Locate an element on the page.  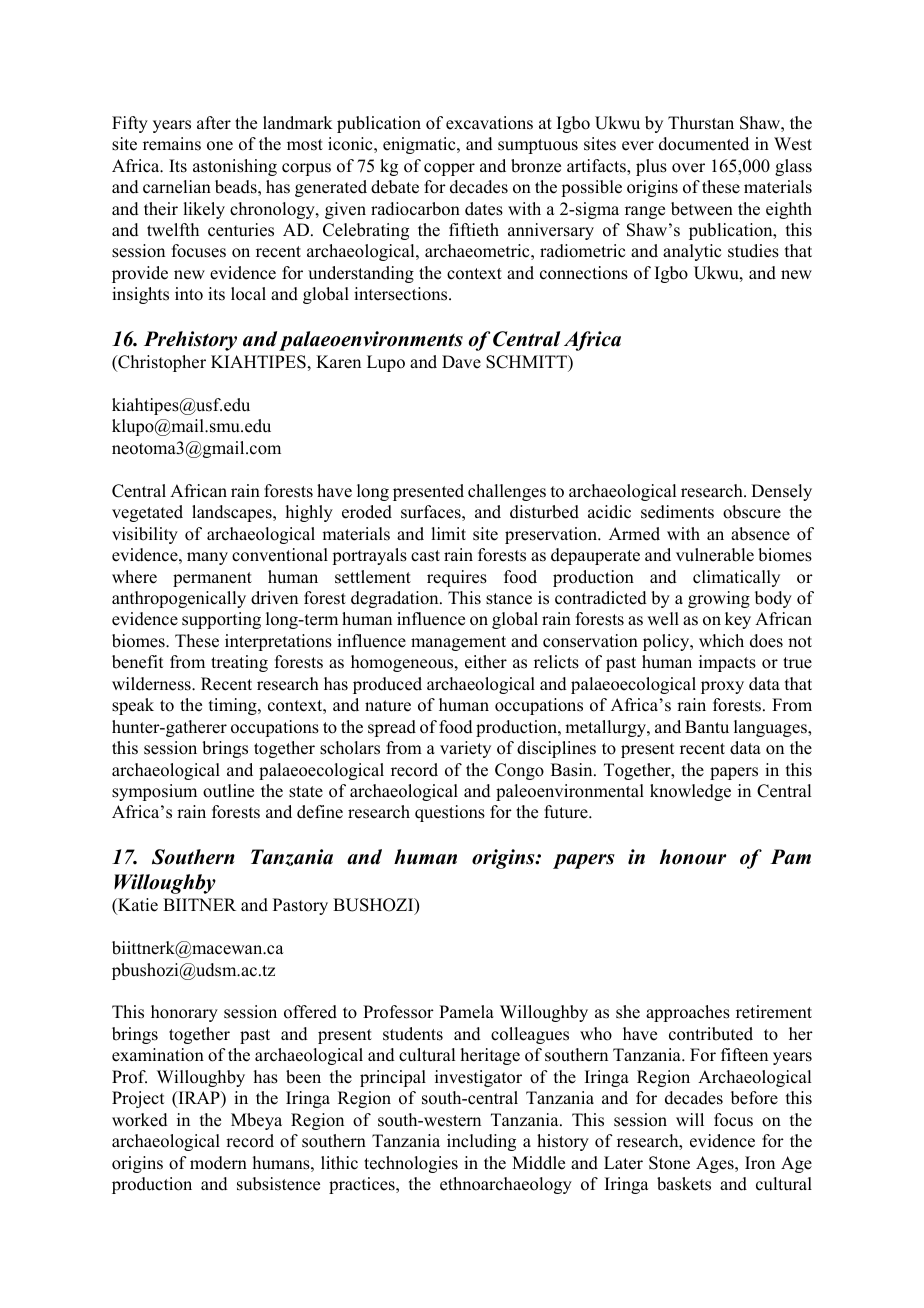
questions is located at coordinates (450, 813).
